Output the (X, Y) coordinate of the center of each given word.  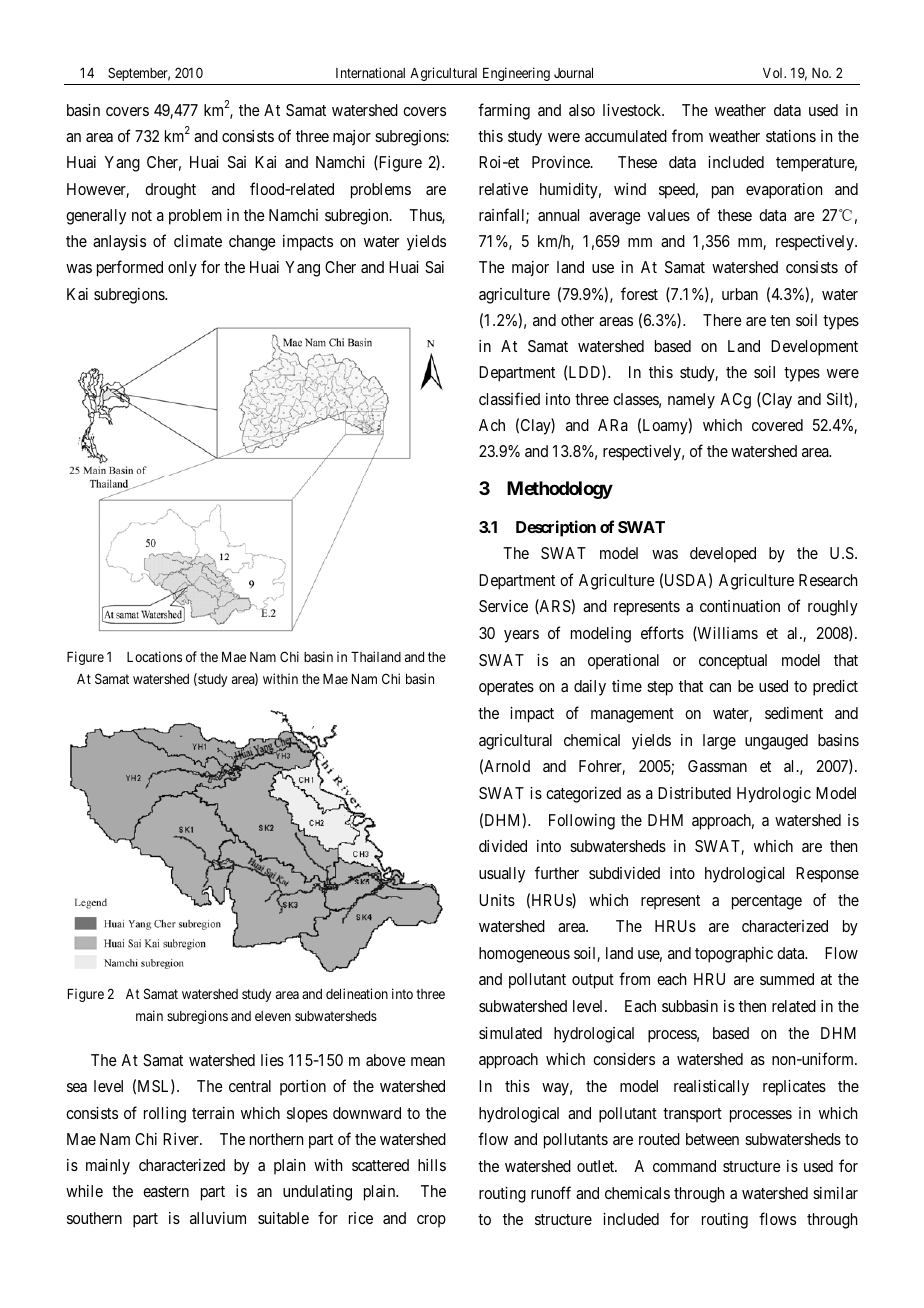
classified (509, 398)
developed (723, 555)
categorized (583, 795)
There (722, 320)
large (719, 742)
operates (506, 688)
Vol (774, 73)
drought (170, 191)
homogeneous (524, 955)
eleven (273, 1016)
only (182, 269)
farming (504, 111)
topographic (734, 955)
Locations (154, 656)
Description (556, 528)
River (182, 1139)
